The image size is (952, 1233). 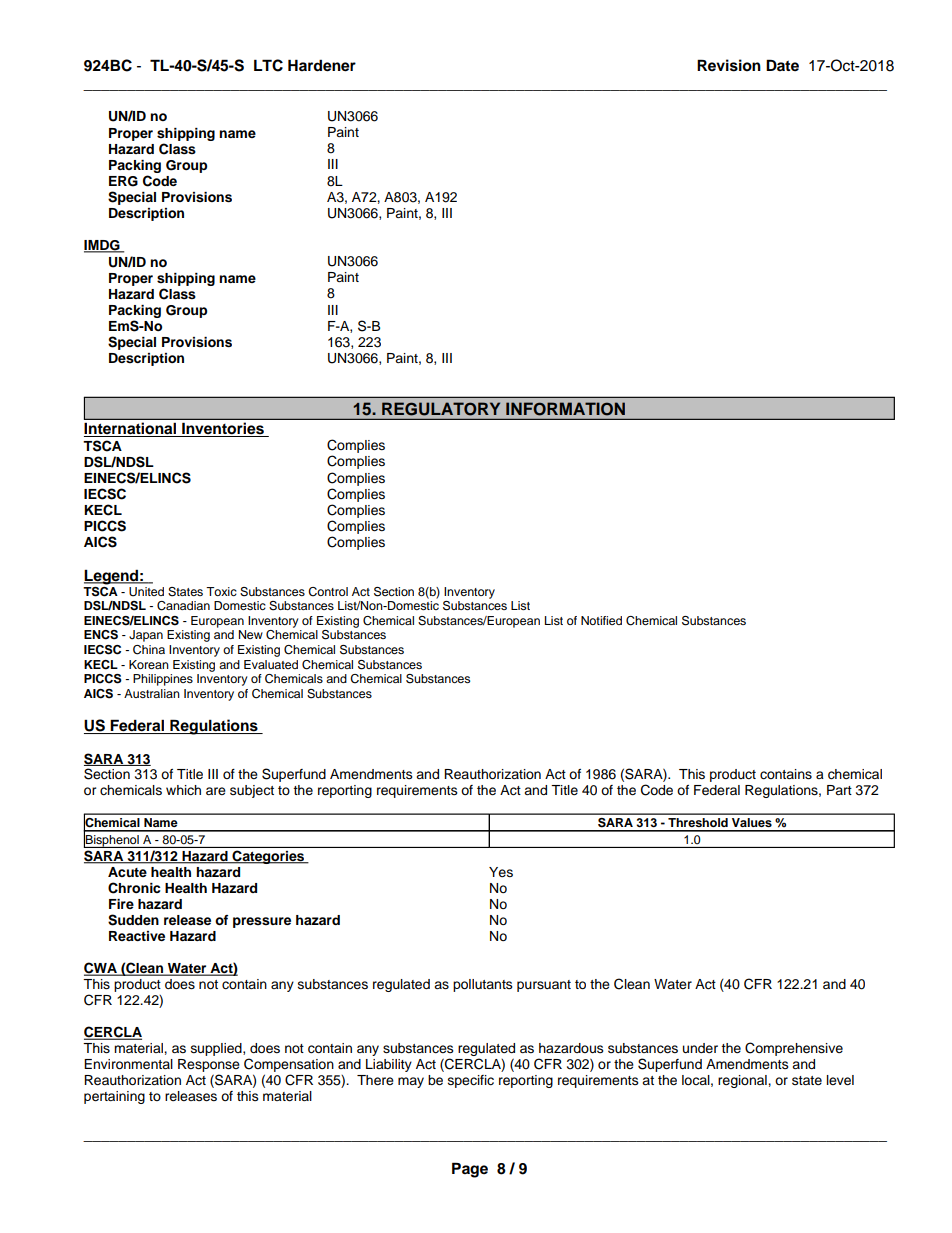 I want to click on Revision, so click(x=729, y=65).
